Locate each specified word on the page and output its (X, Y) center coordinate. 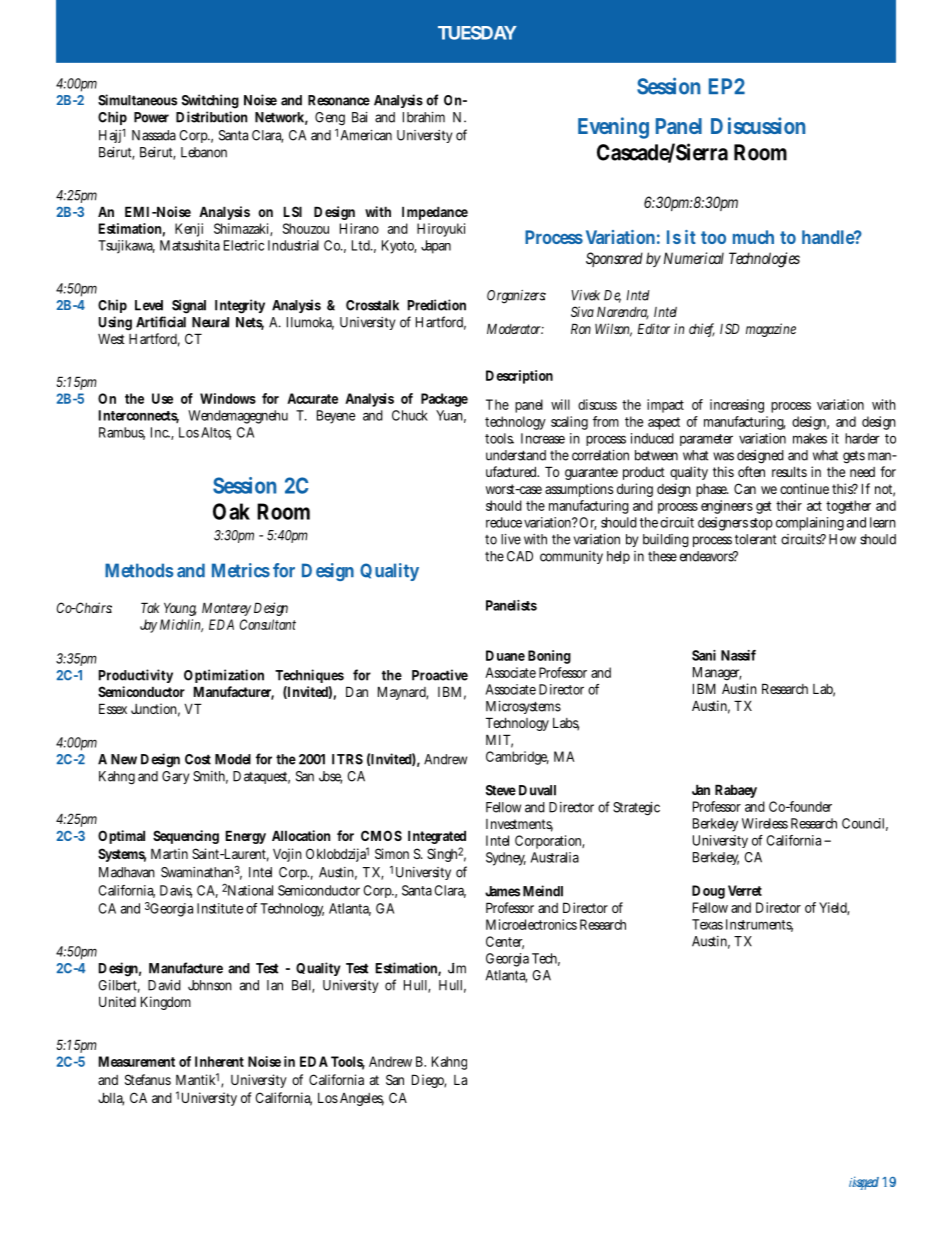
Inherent (219, 1061)
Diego (429, 1081)
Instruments (759, 925)
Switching (210, 101)
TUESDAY (477, 33)
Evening (613, 128)
